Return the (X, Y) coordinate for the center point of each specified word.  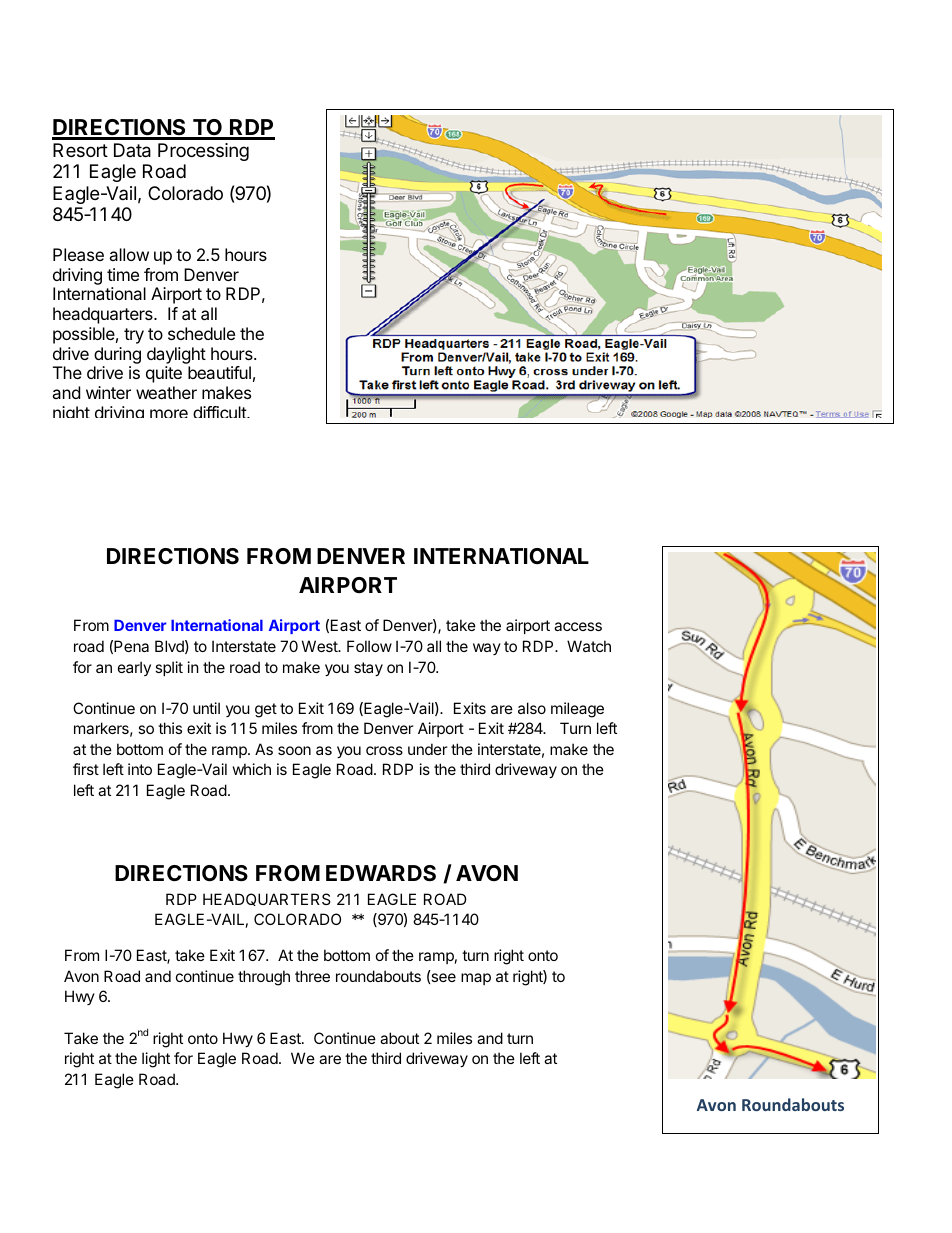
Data (132, 150)
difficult (220, 412)
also (532, 708)
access (578, 626)
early (134, 668)
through (264, 978)
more (169, 413)
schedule (201, 333)
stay (368, 669)
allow (129, 254)
